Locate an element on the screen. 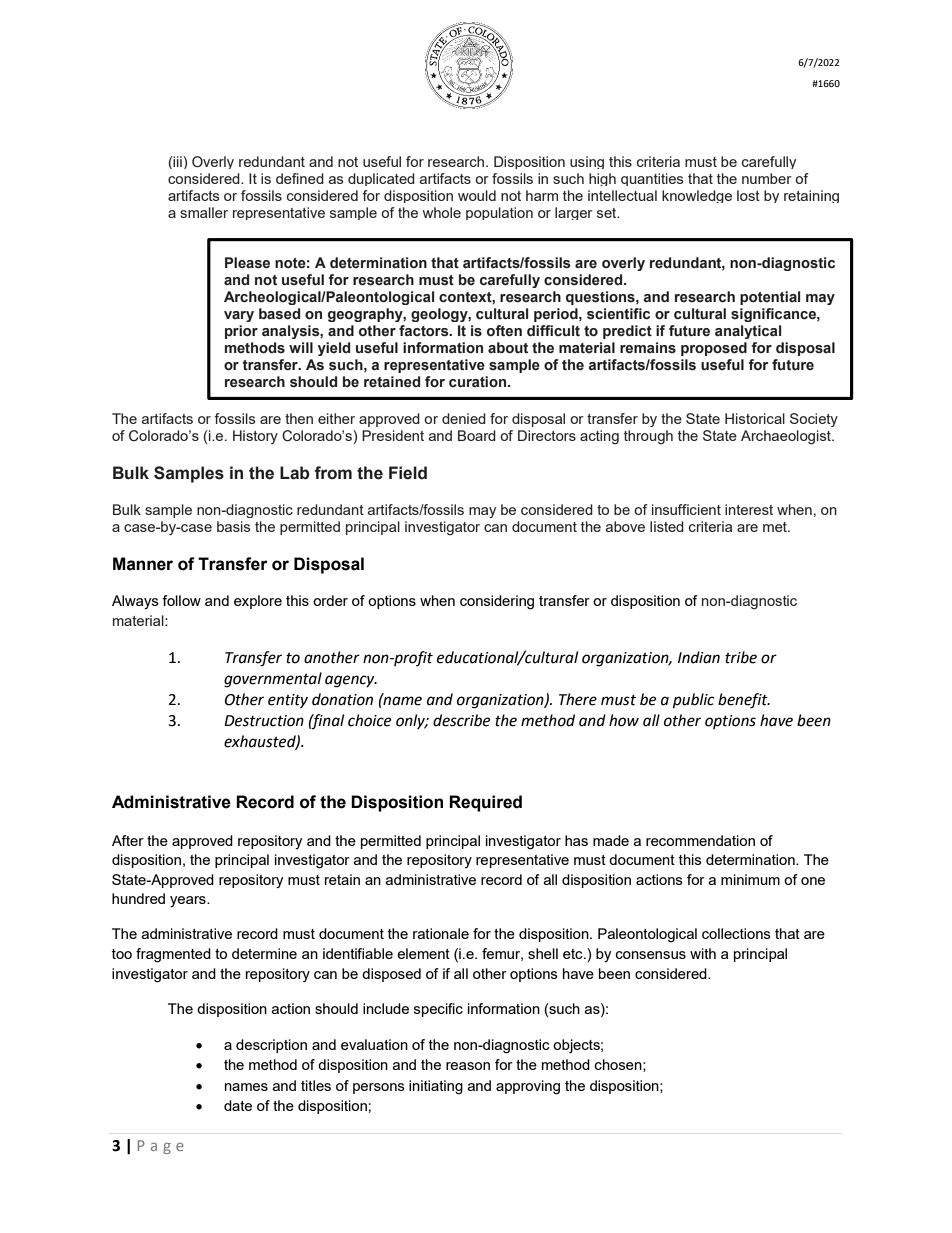 The image size is (952, 1233). interest is located at coordinates (749, 509).
